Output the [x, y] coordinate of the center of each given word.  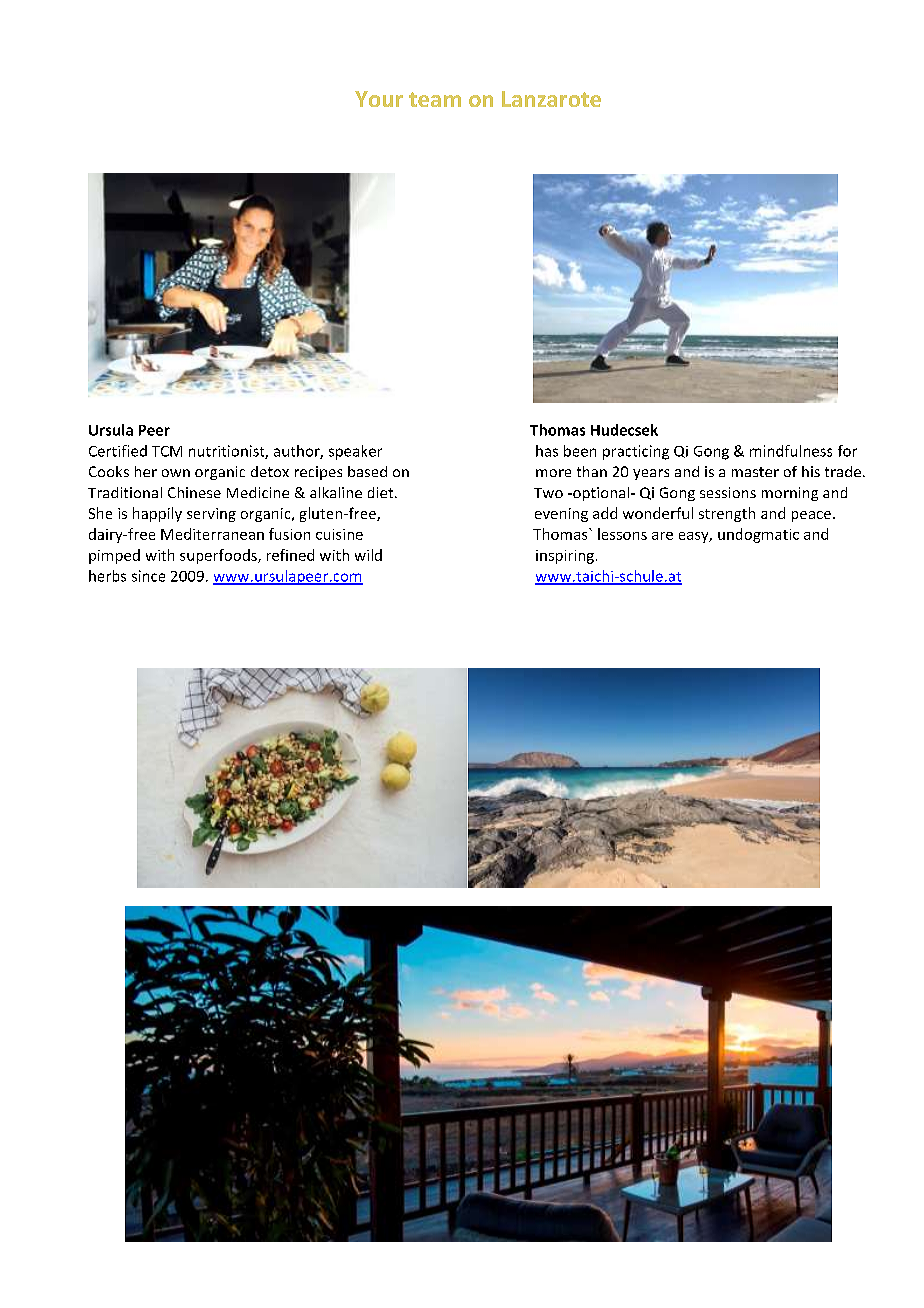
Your [379, 99]
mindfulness [791, 451]
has [547, 451]
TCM [167, 451]
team [435, 99]
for [847, 451]
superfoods [219, 556]
